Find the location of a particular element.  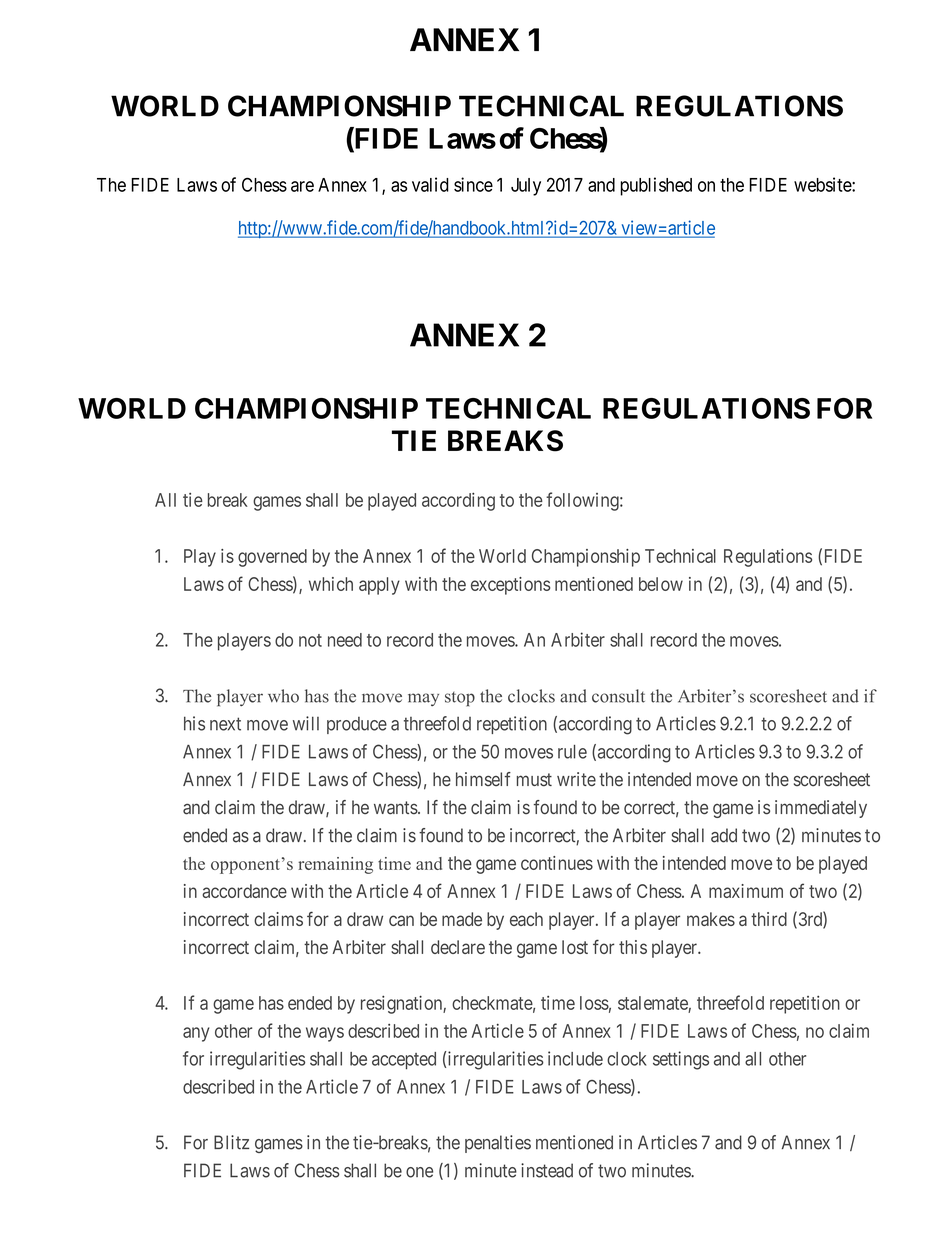

consult is located at coordinates (618, 696).
